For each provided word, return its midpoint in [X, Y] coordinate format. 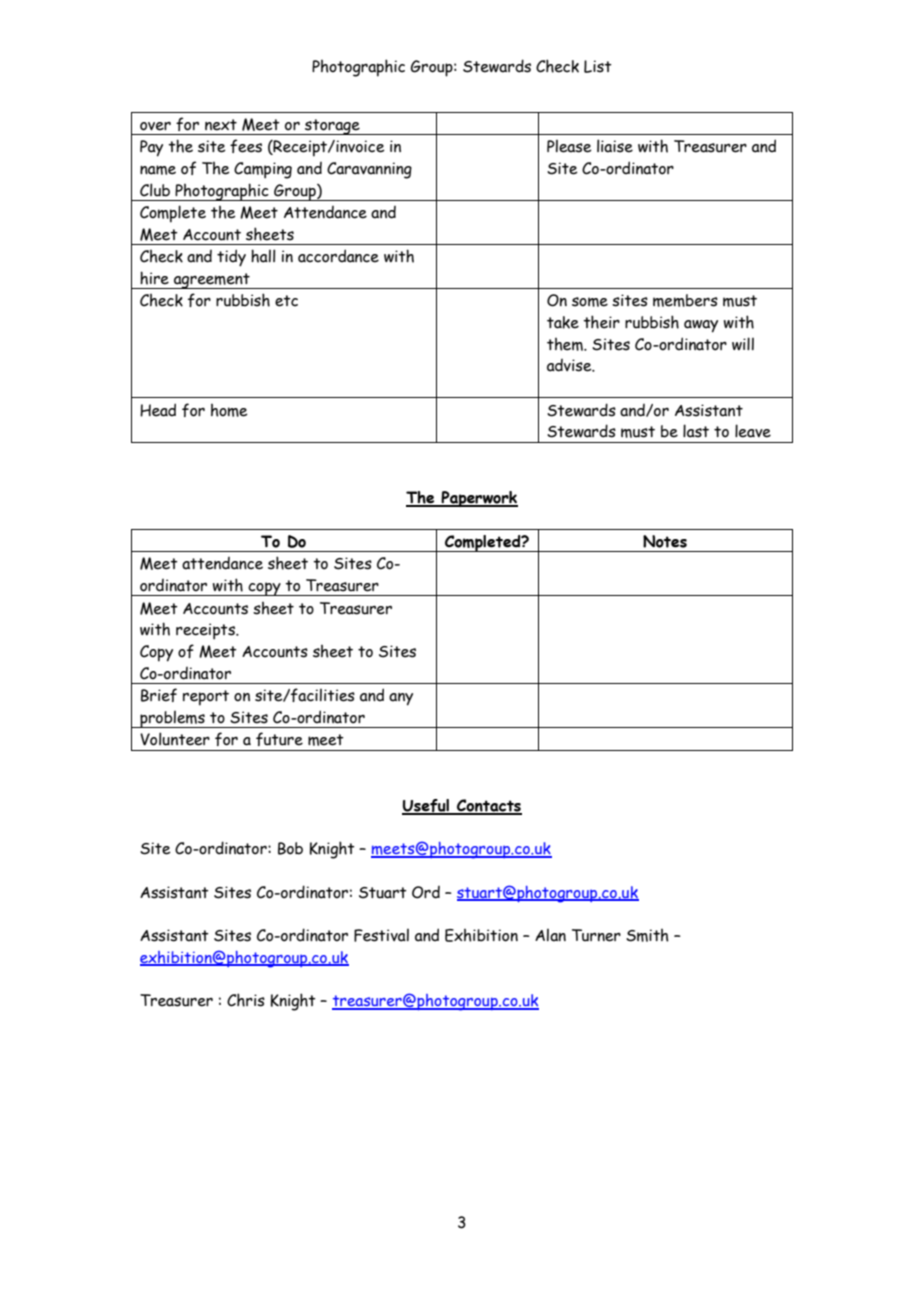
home [229, 410]
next [221, 125]
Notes [665, 541]
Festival [381, 935]
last [696, 431]
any [401, 699]
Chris [246, 1000]
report [206, 698]
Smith [647, 935]
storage [332, 127]
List [598, 66]
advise [570, 365]
